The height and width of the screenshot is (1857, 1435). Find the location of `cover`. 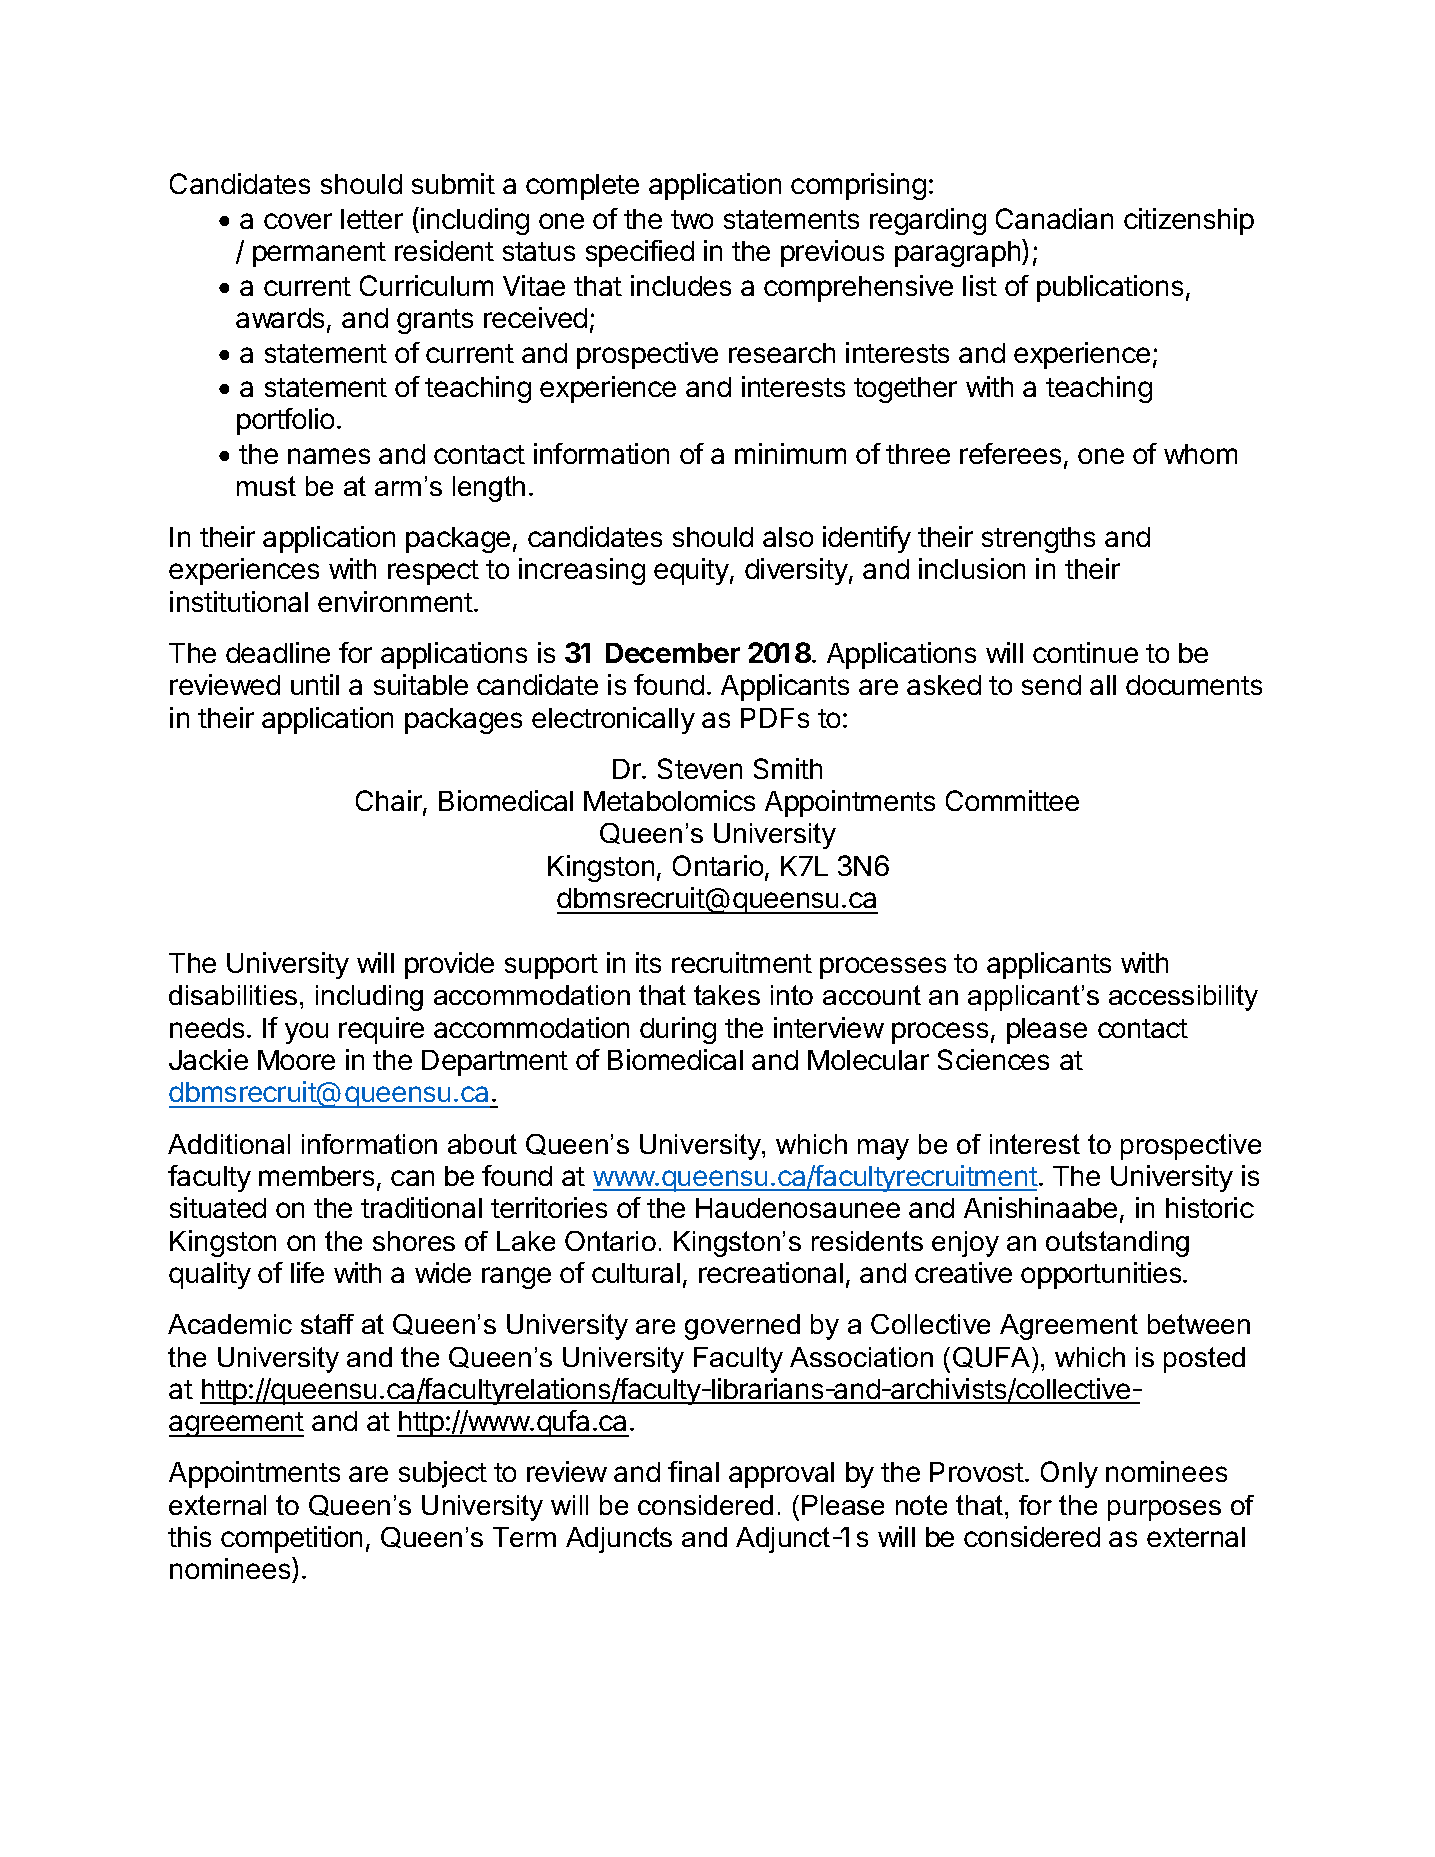

cover is located at coordinates (298, 221).
